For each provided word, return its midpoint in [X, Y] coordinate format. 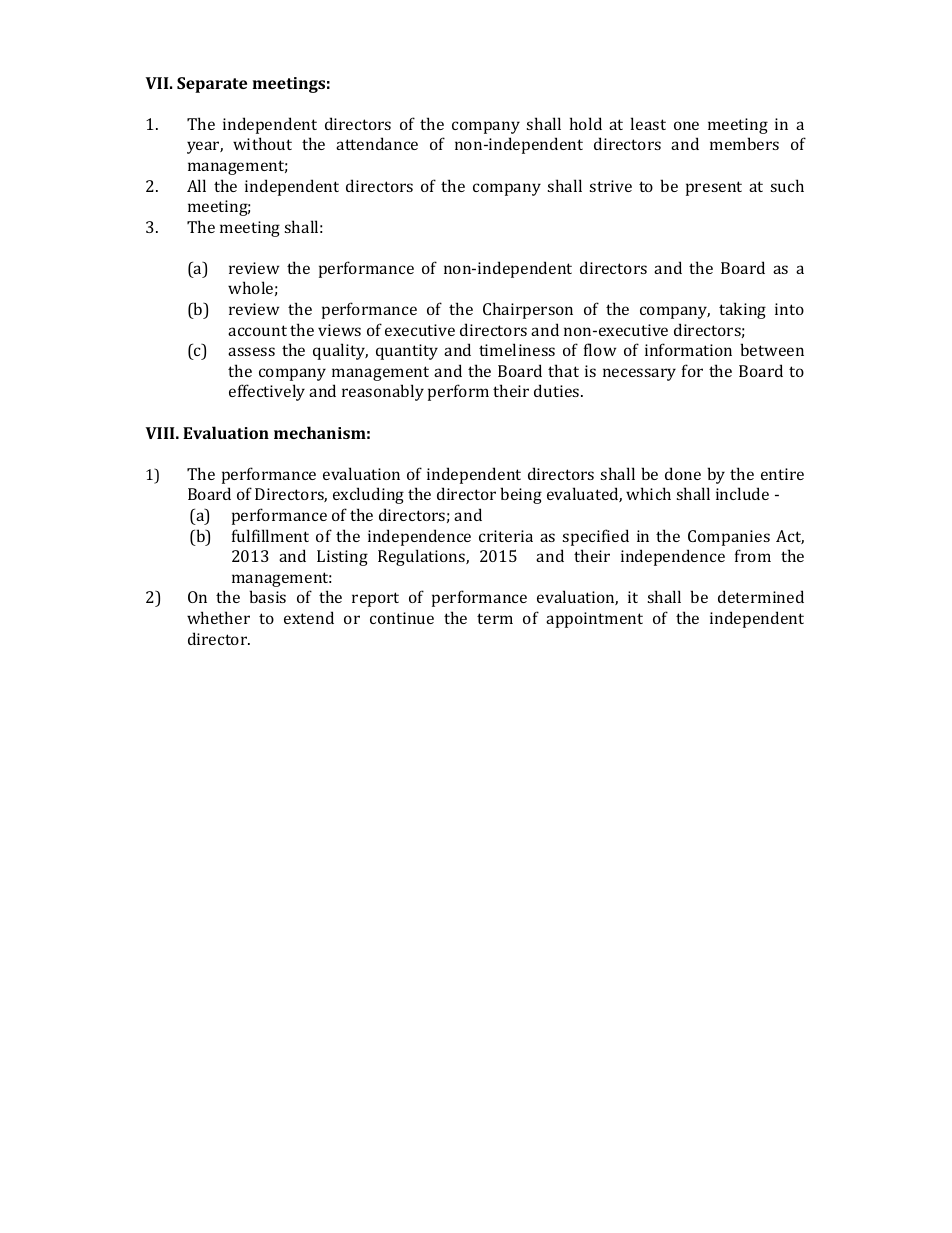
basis [267, 596]
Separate [212, 85]
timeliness [517, 349]
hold [586, 123]
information [688, 349]
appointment [594, 620]
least [648, 123]
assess [251, 351]
